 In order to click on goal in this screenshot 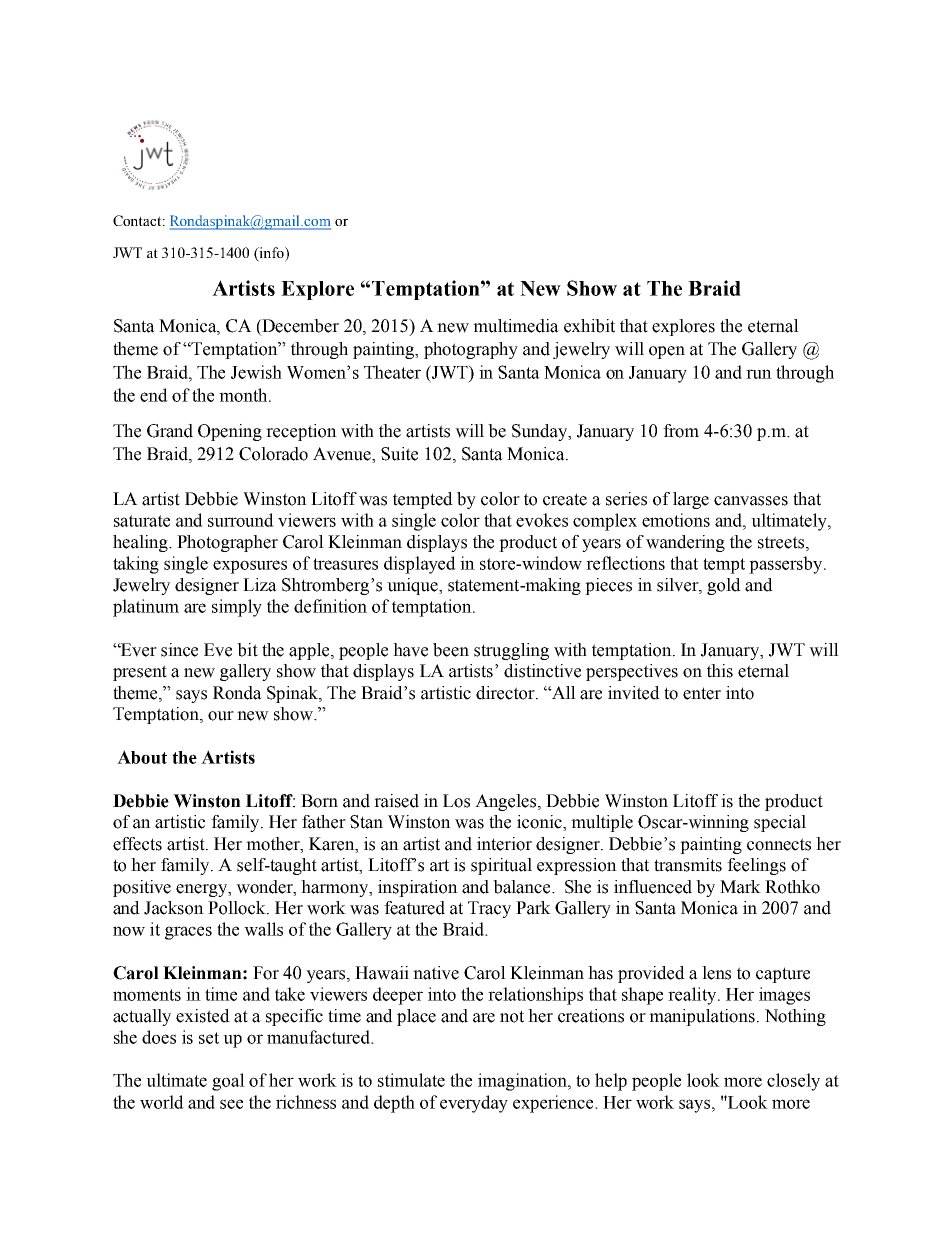, I will do `click(228, 1082)`.
